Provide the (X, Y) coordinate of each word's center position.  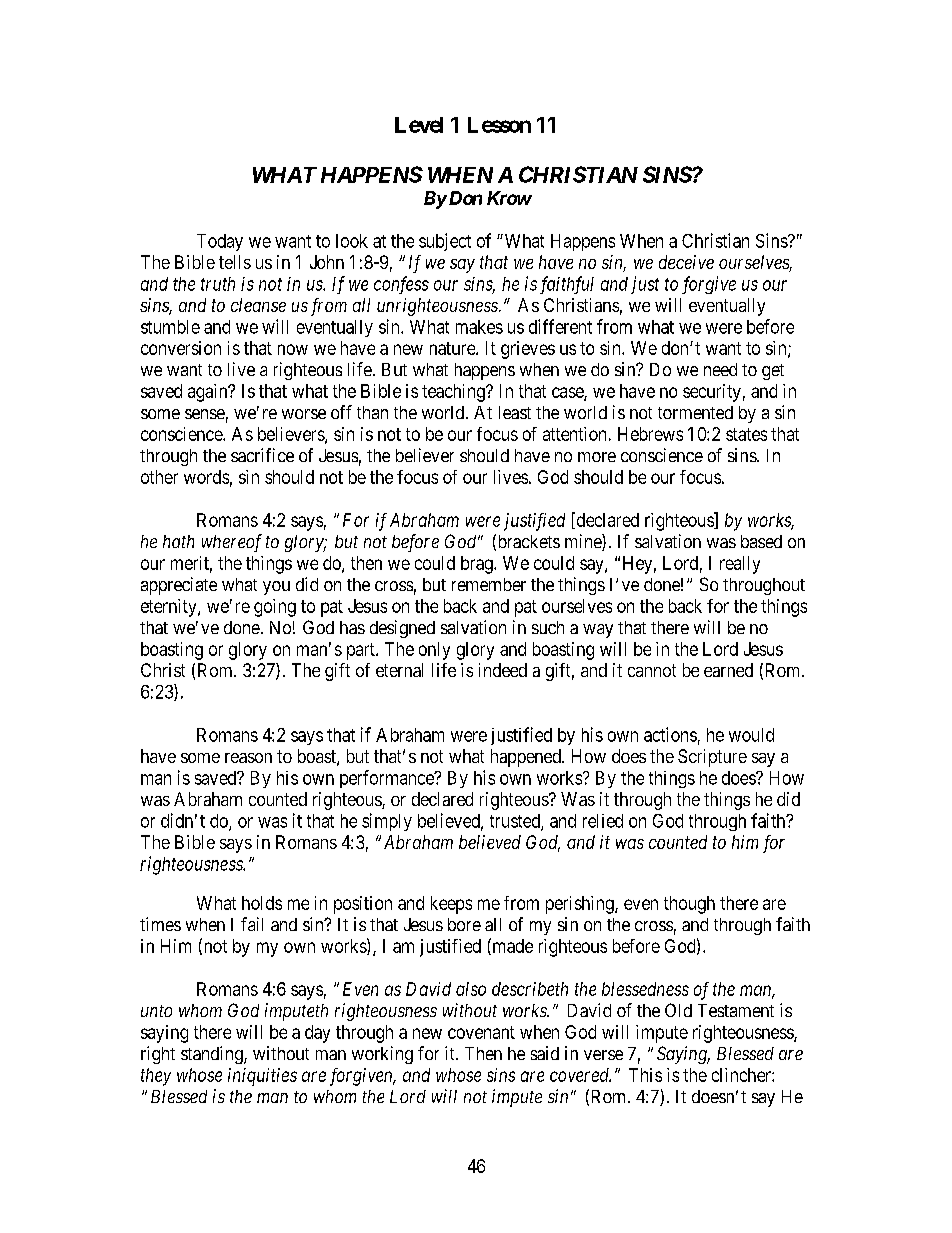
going (275, 608)
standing (213, 1055)
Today (220, 242)
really (740, 565)
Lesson (499, 125)
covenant (481, 1032)
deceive (686, 262)
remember (489, 584)
